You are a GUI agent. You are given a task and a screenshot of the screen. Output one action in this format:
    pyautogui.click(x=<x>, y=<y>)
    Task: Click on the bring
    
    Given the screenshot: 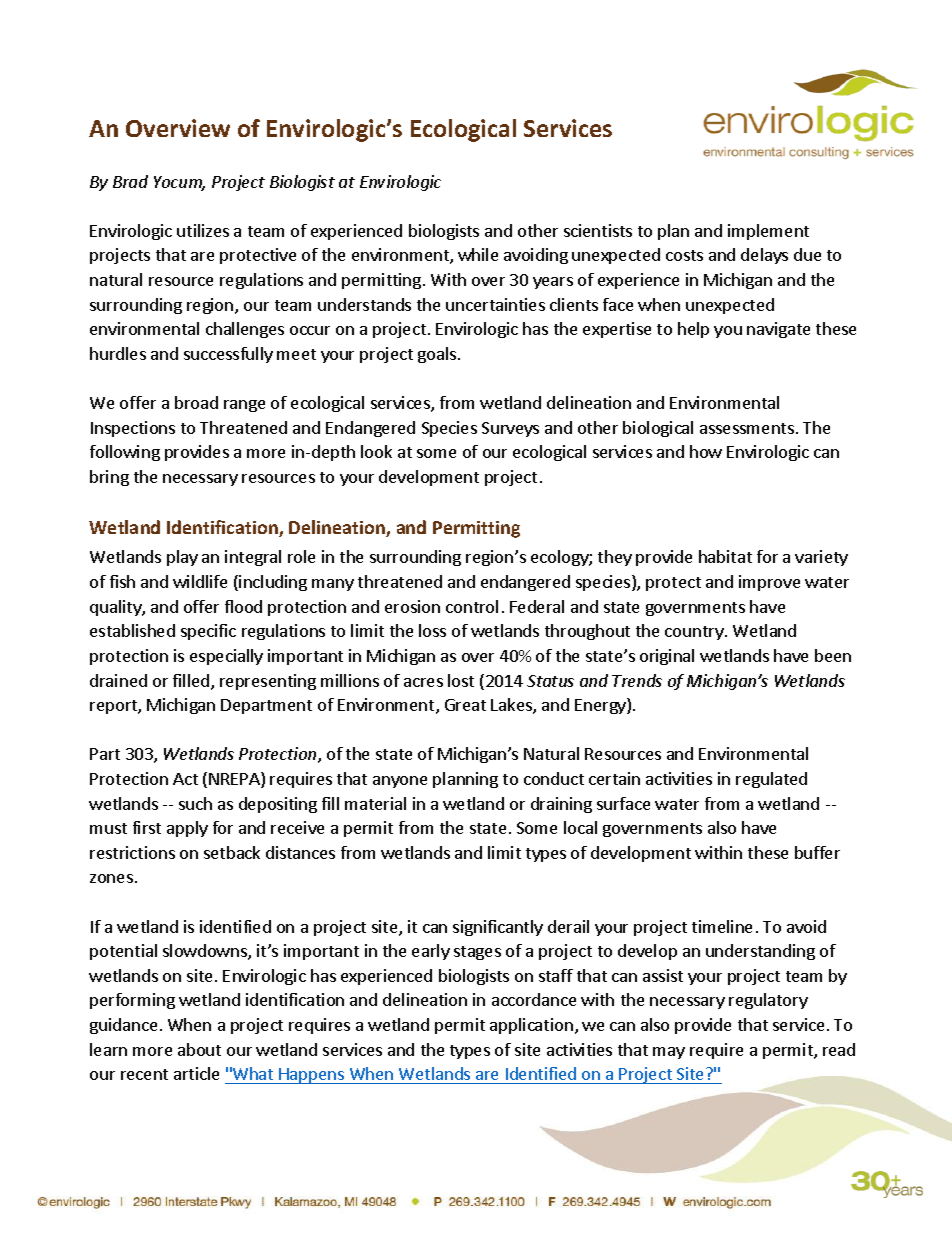 What is the action you would take?
    pyautogui.click(x=109, y=478)
